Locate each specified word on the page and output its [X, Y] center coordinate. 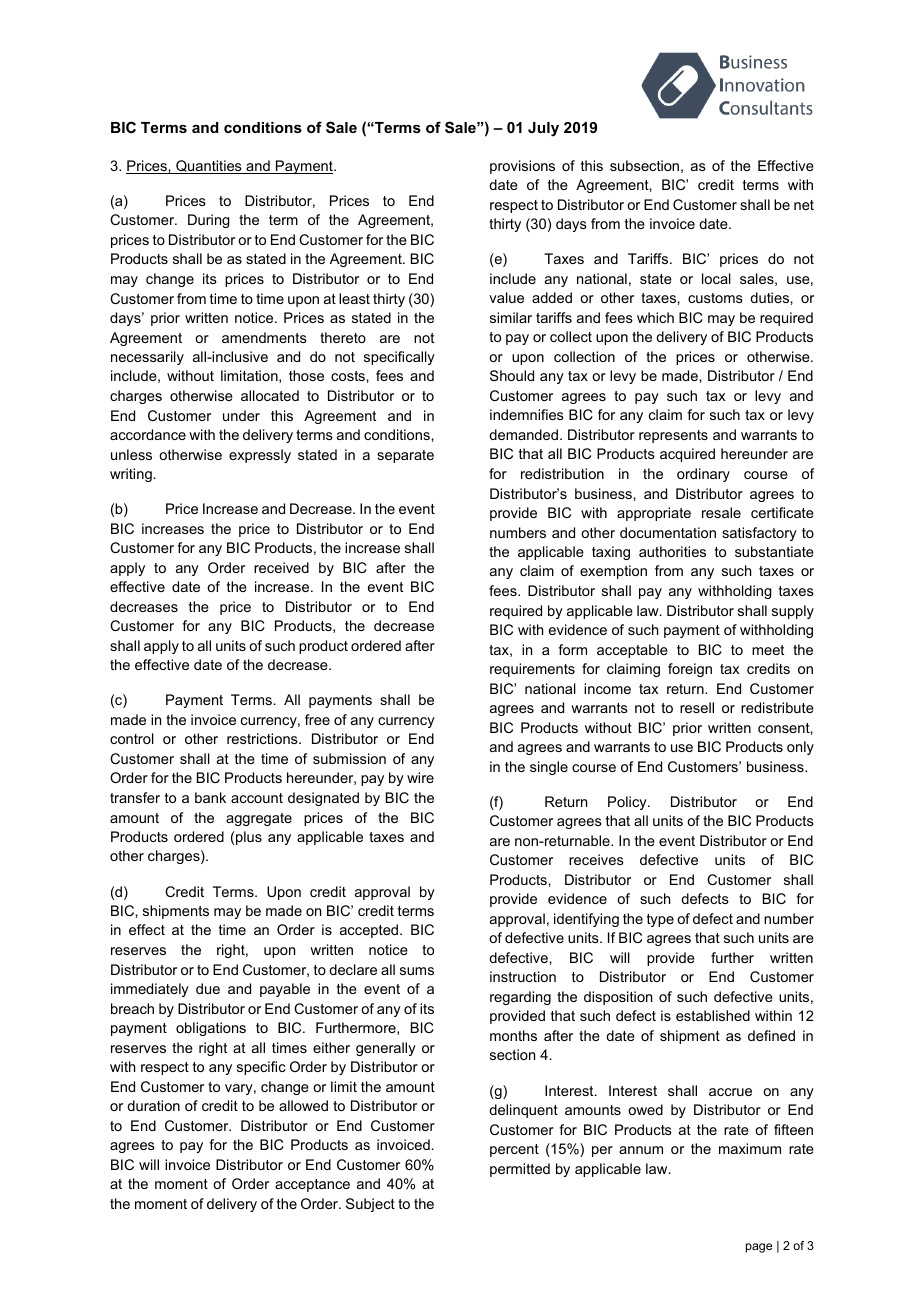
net [804, 205]
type [660, 920]
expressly [260, 456]
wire [420, 777]
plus [249, 838]
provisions [522, 167]
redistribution [562, 473]
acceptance [312, 1185]
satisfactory [759, 534]
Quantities [209, 167]
